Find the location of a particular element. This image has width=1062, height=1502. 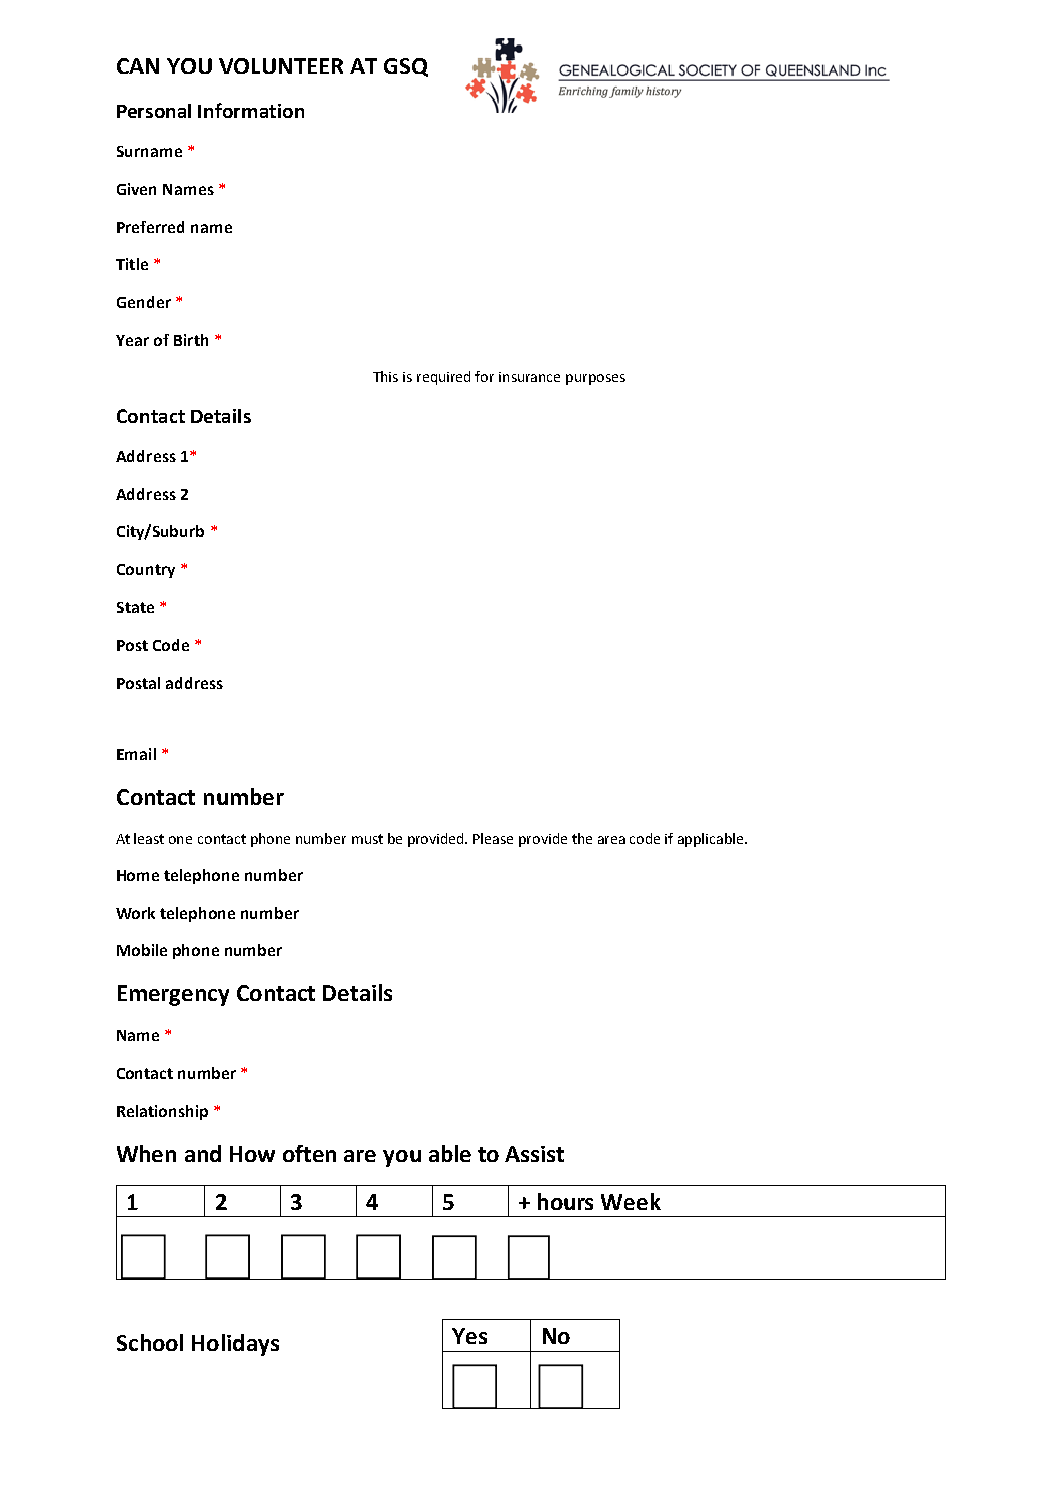

Email is located at coordinates (136, 754).
